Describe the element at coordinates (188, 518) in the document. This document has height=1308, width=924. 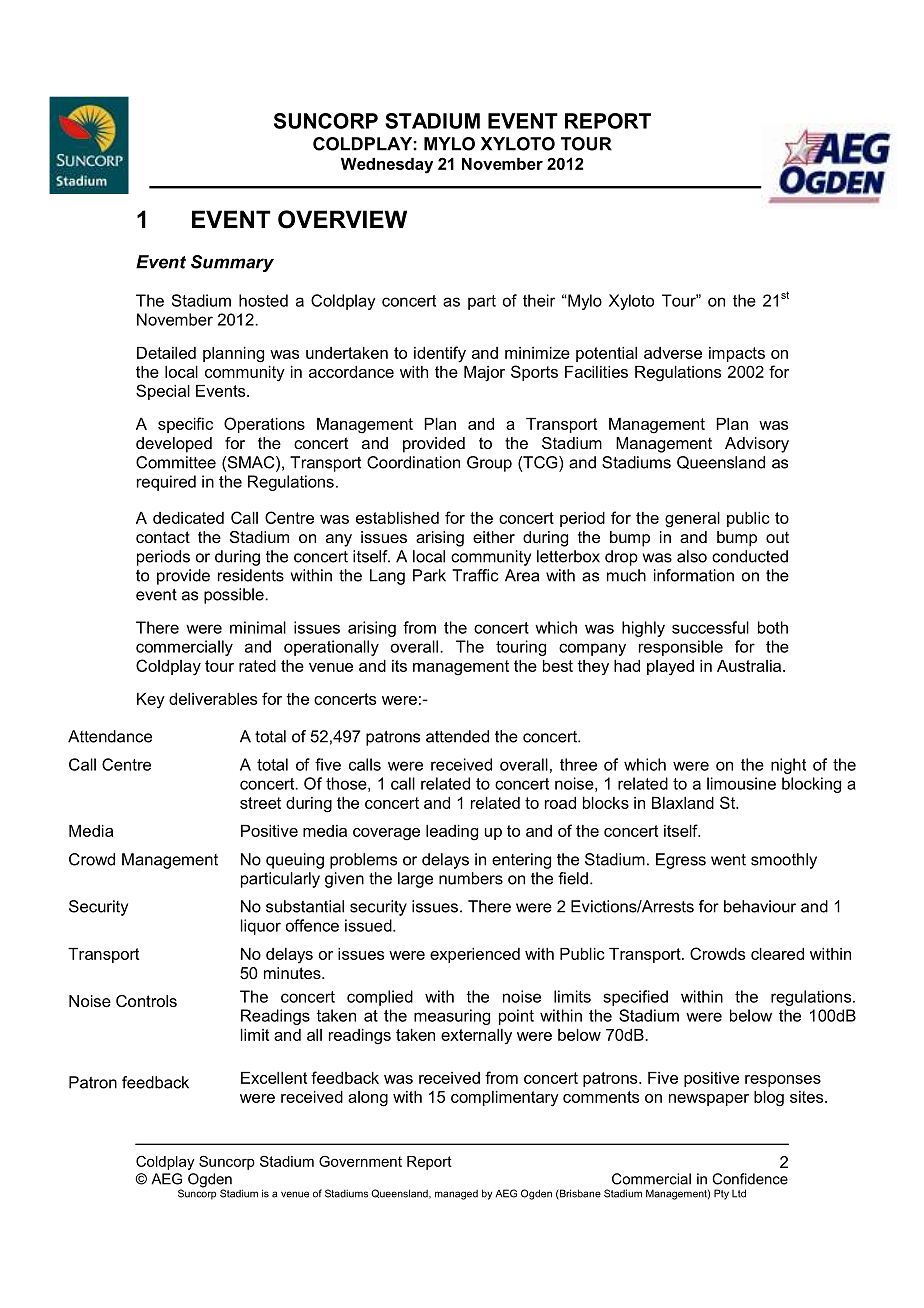
I see `dedicated` at that location.
